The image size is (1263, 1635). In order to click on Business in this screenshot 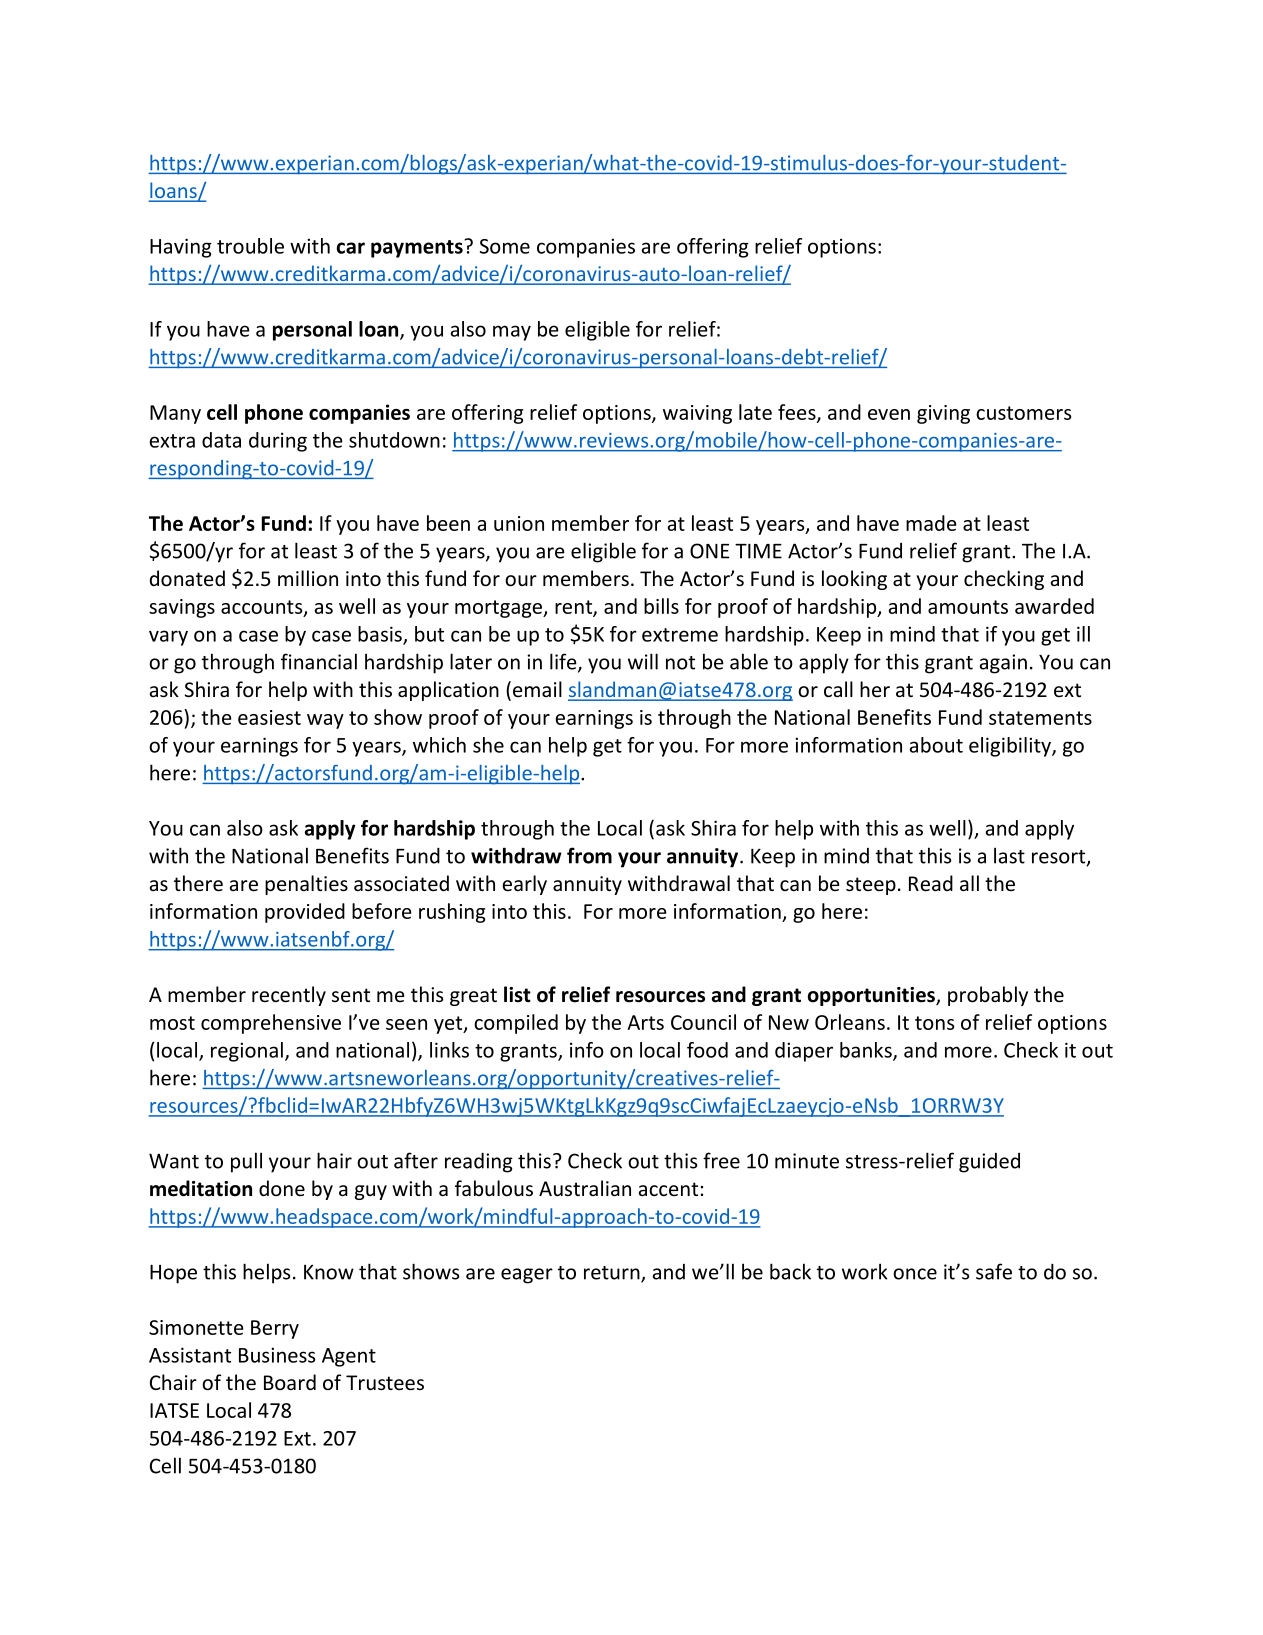, I will do `click(277, 1355)`.
